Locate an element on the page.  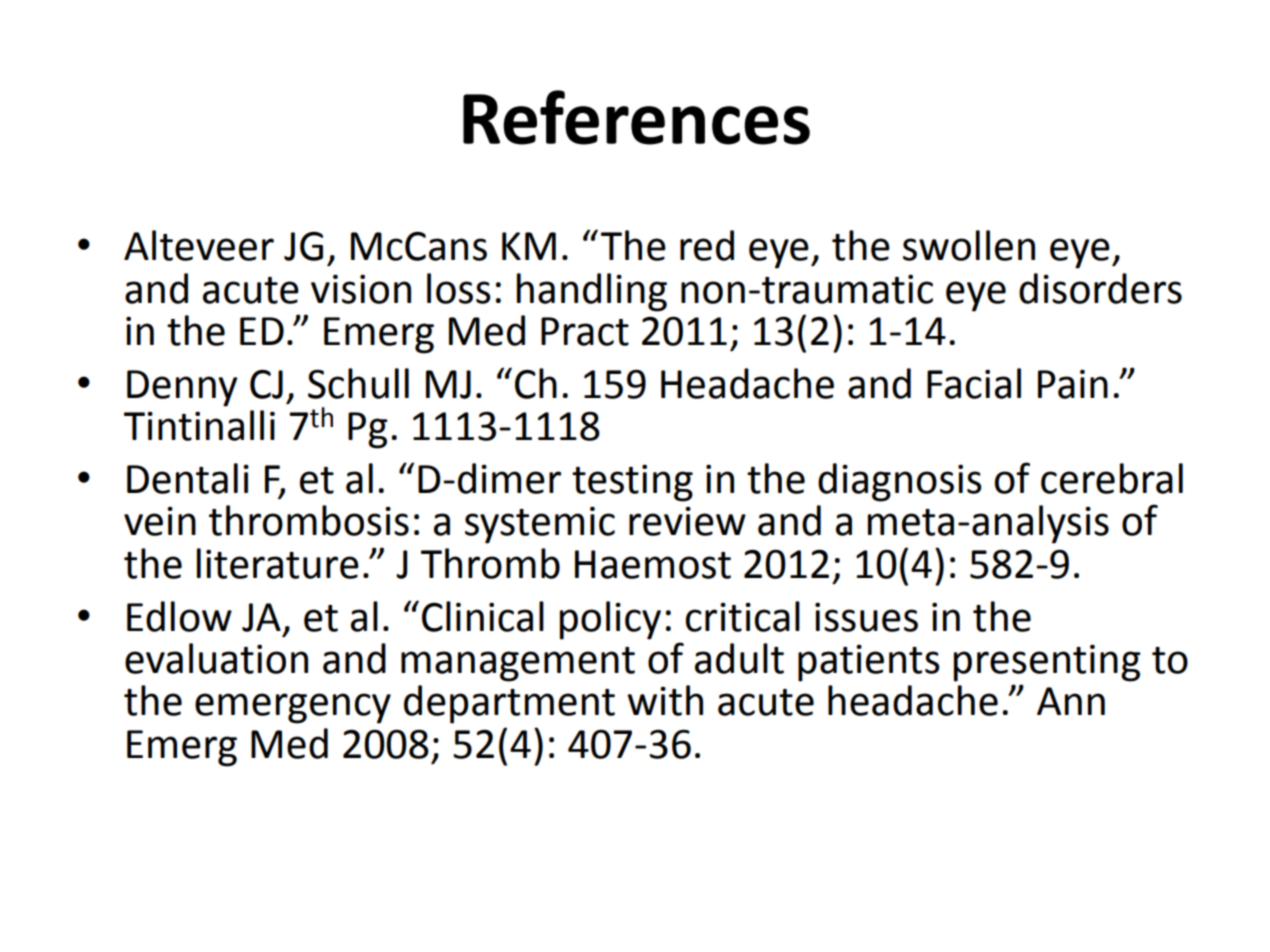
evaluation is located at coordinates (216, 658).
